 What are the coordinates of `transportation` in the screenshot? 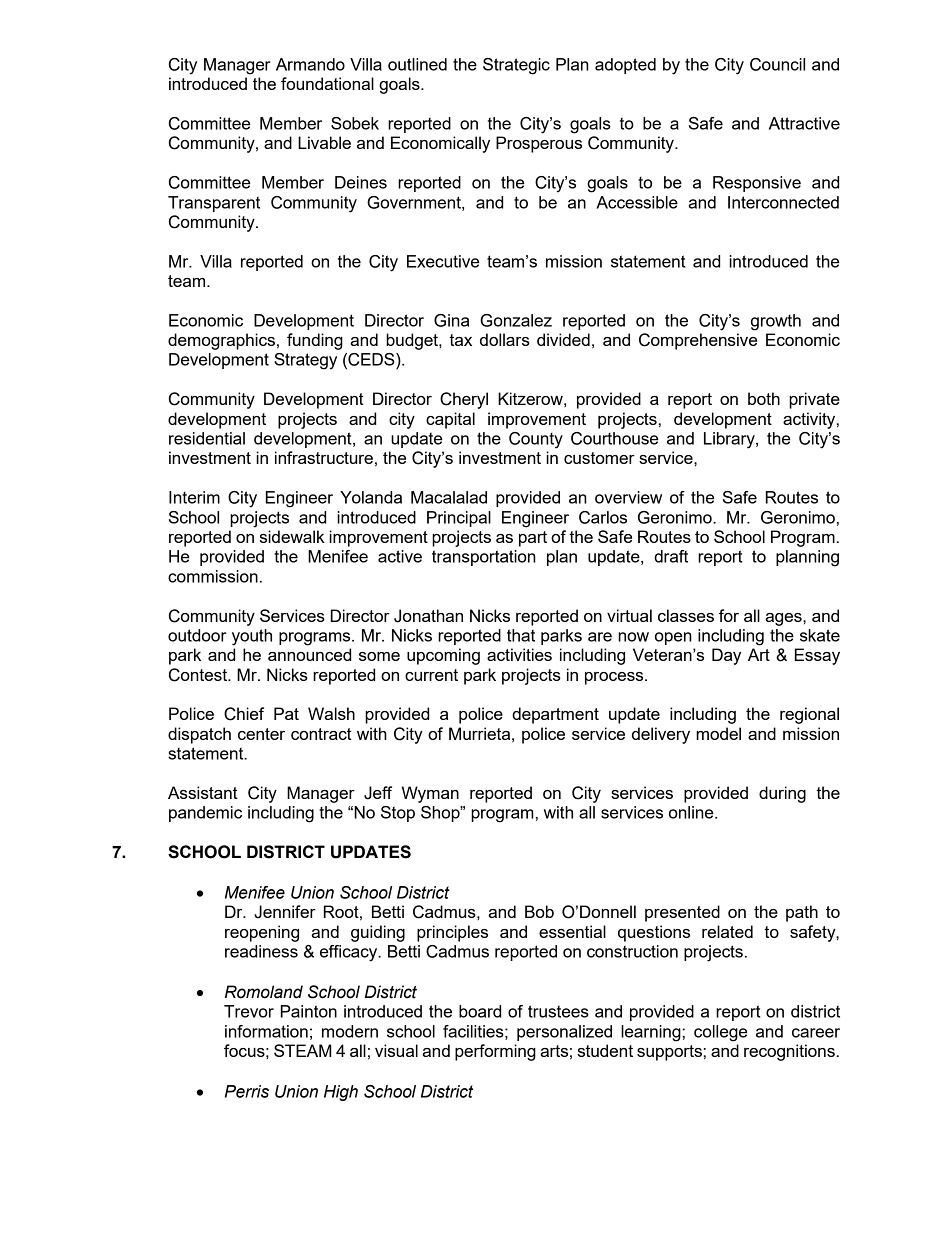 It's located at (484, 558).
